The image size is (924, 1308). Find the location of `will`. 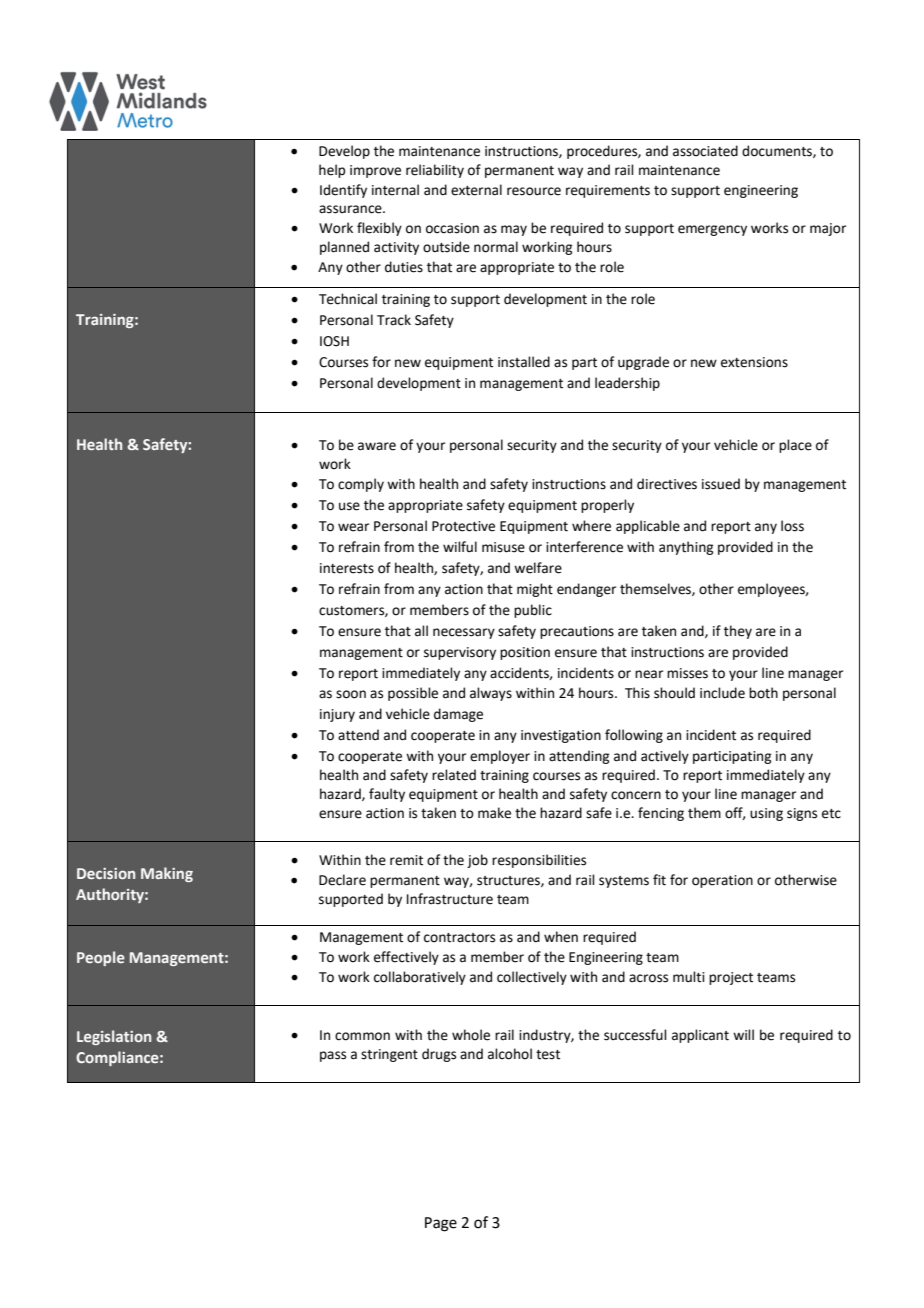

will is located at coordinates (743, 1034).
